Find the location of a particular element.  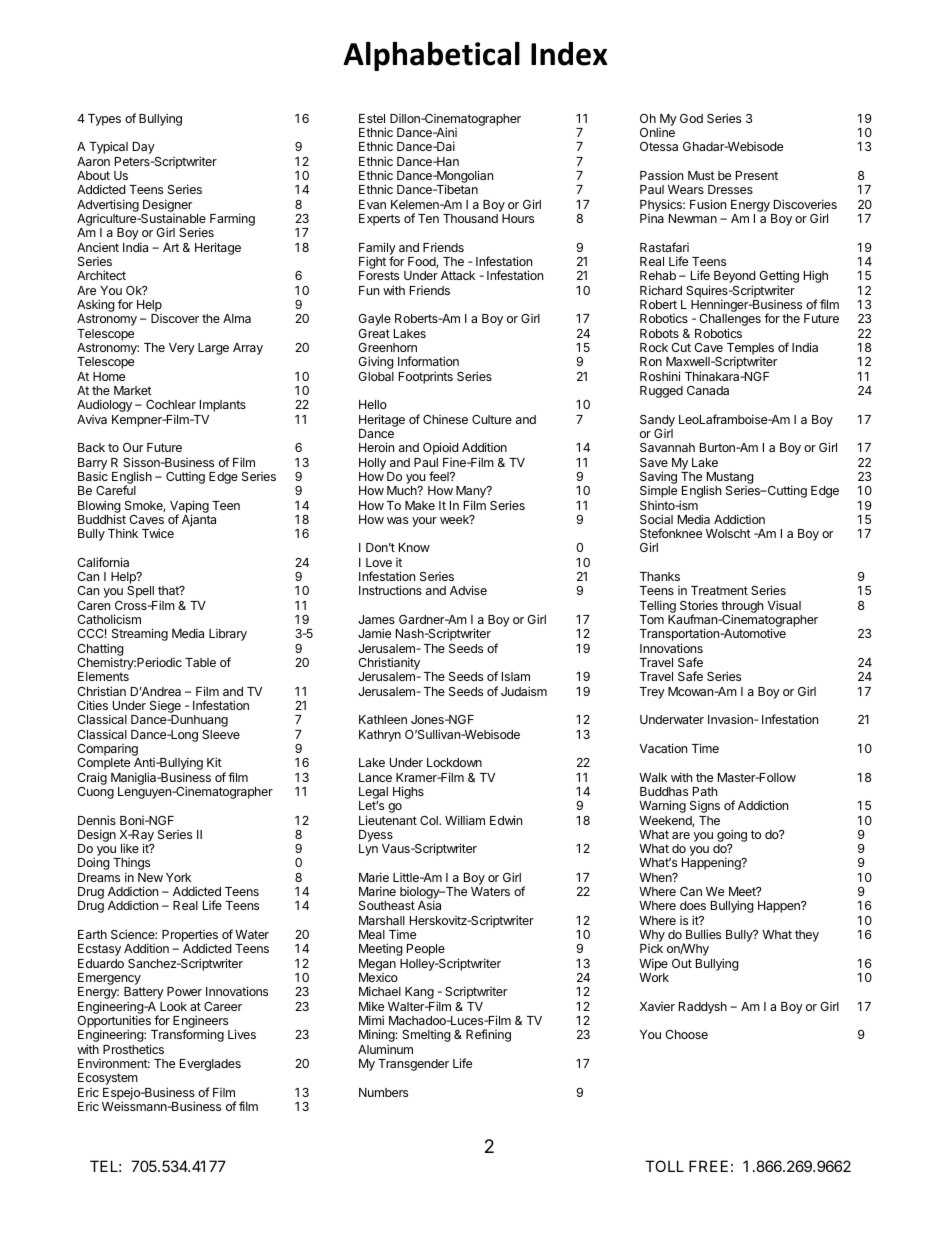

Numbers is located at coordinates (383, 1092).
